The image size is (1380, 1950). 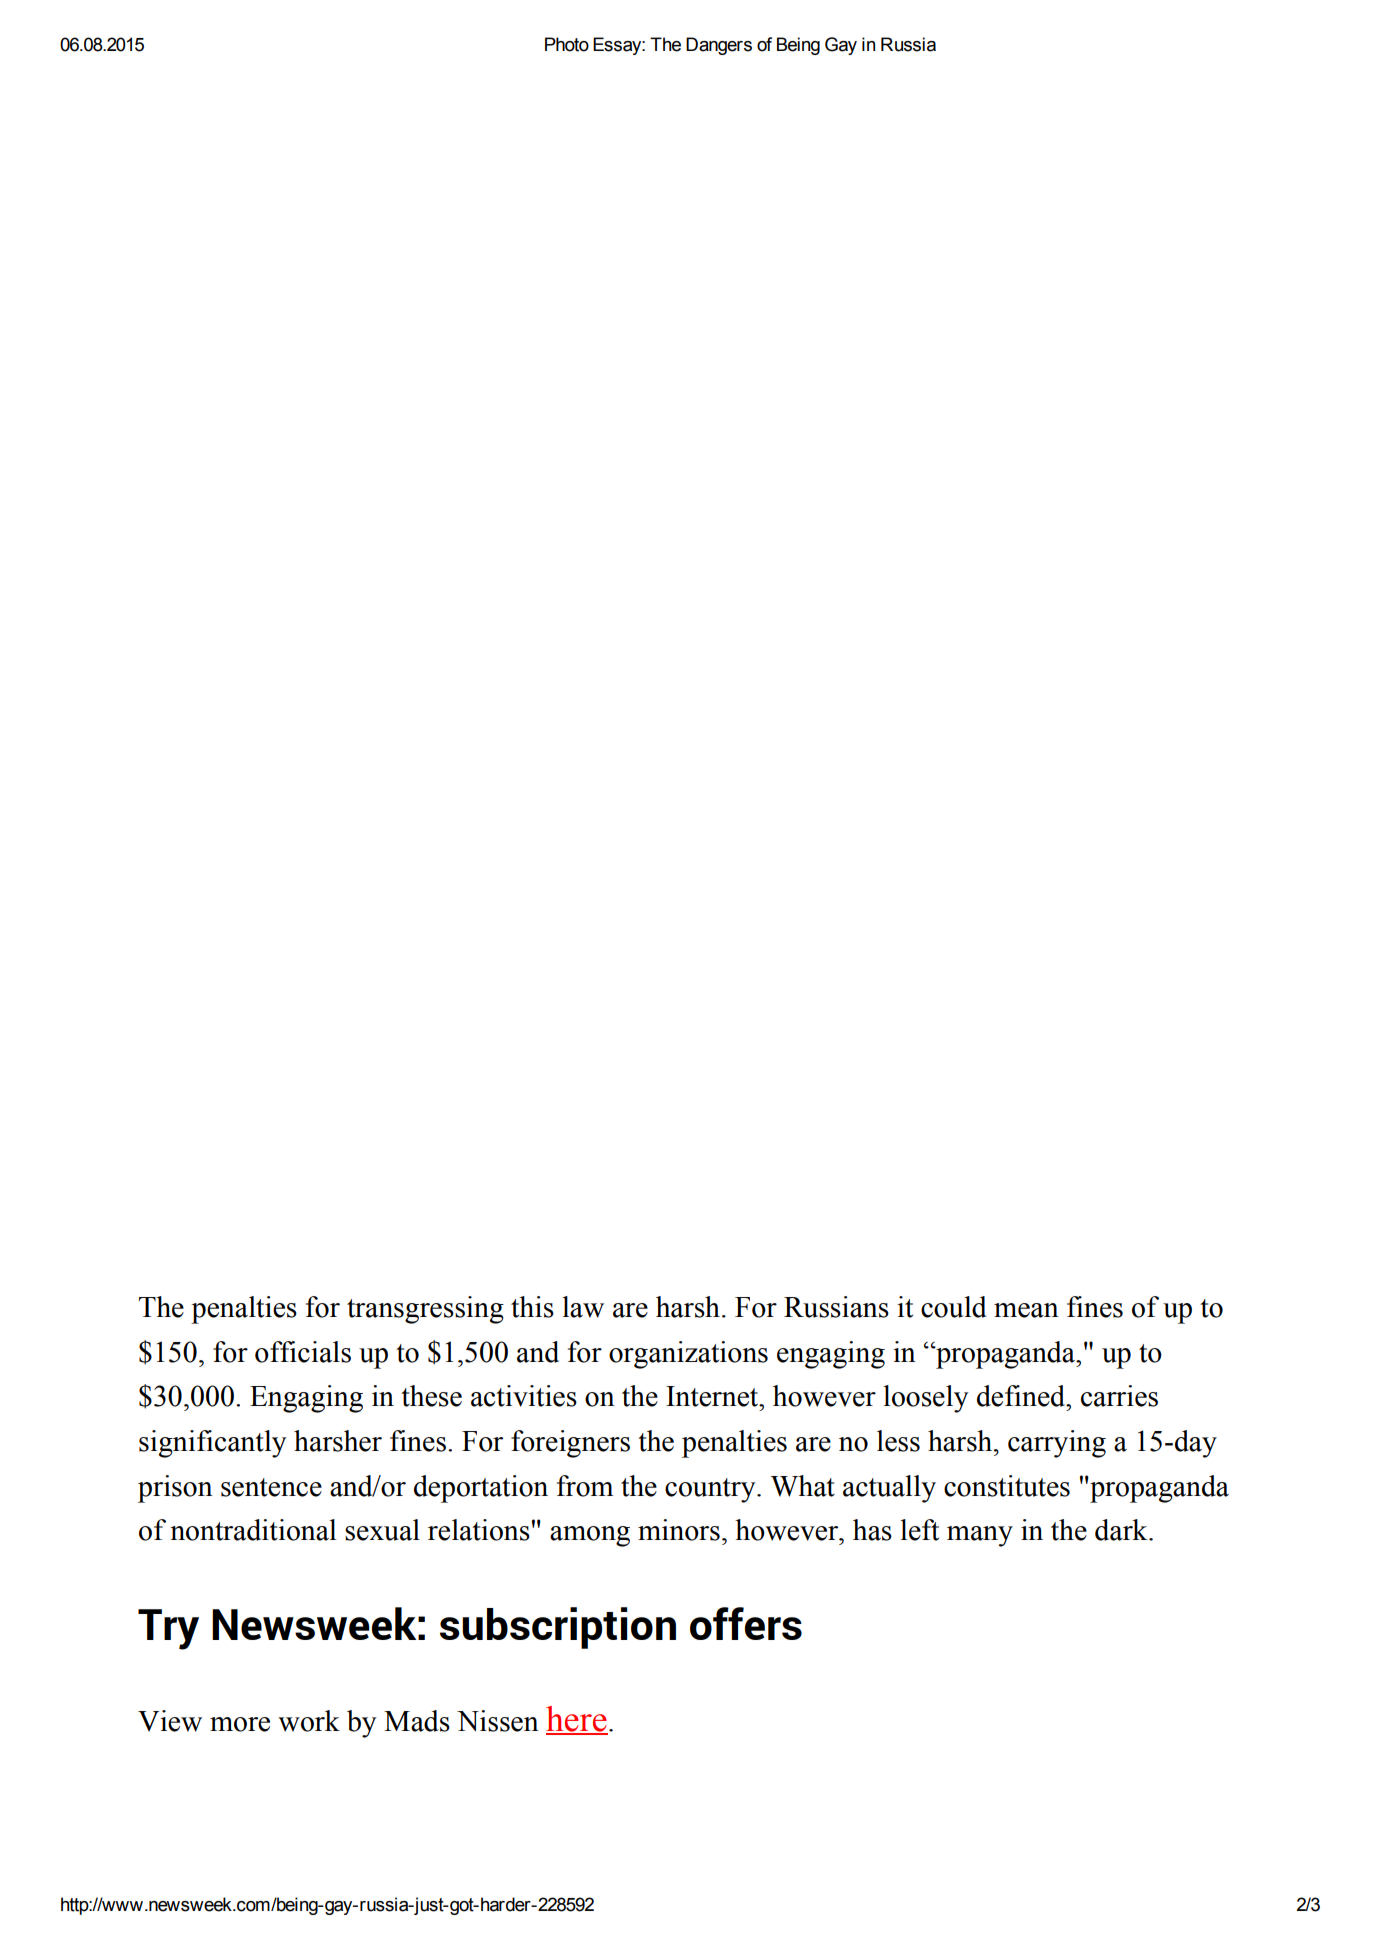 I want to click on here, so click(x=577, y=1720).
